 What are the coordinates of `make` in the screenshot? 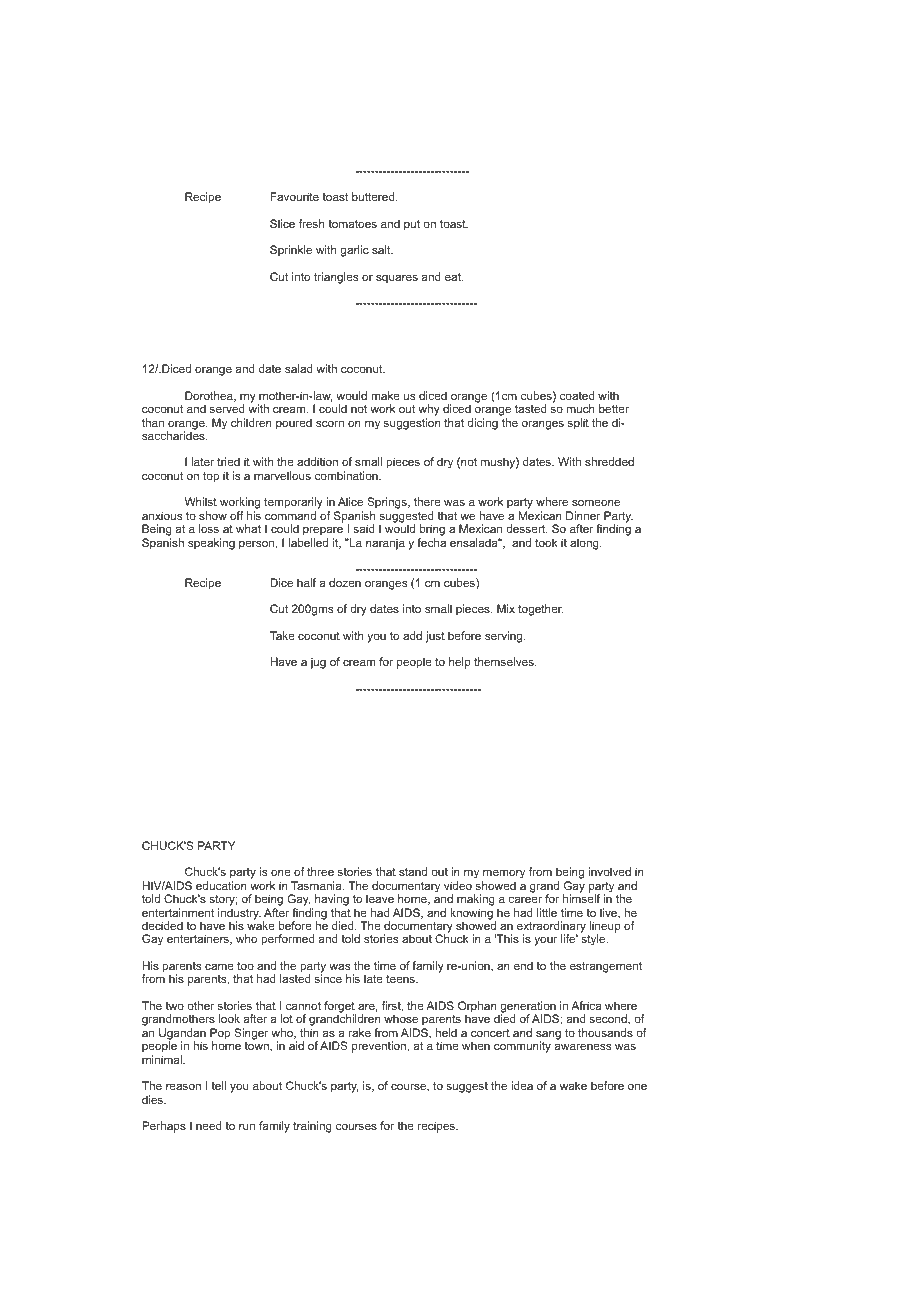 It's located at (385, 395).
